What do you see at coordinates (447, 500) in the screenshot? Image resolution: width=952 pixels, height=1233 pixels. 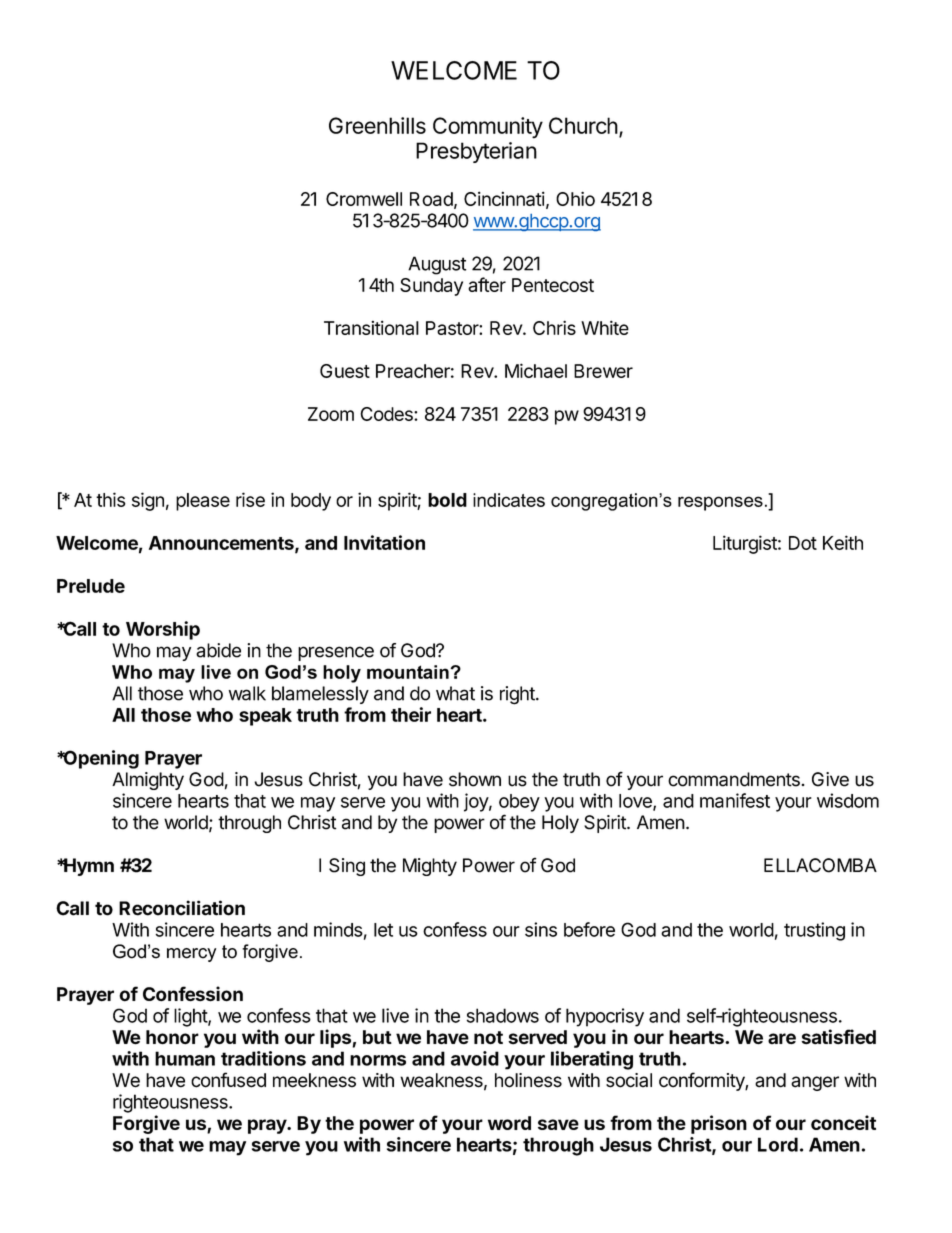 I see `bold` at bounding box center [447, 500].
